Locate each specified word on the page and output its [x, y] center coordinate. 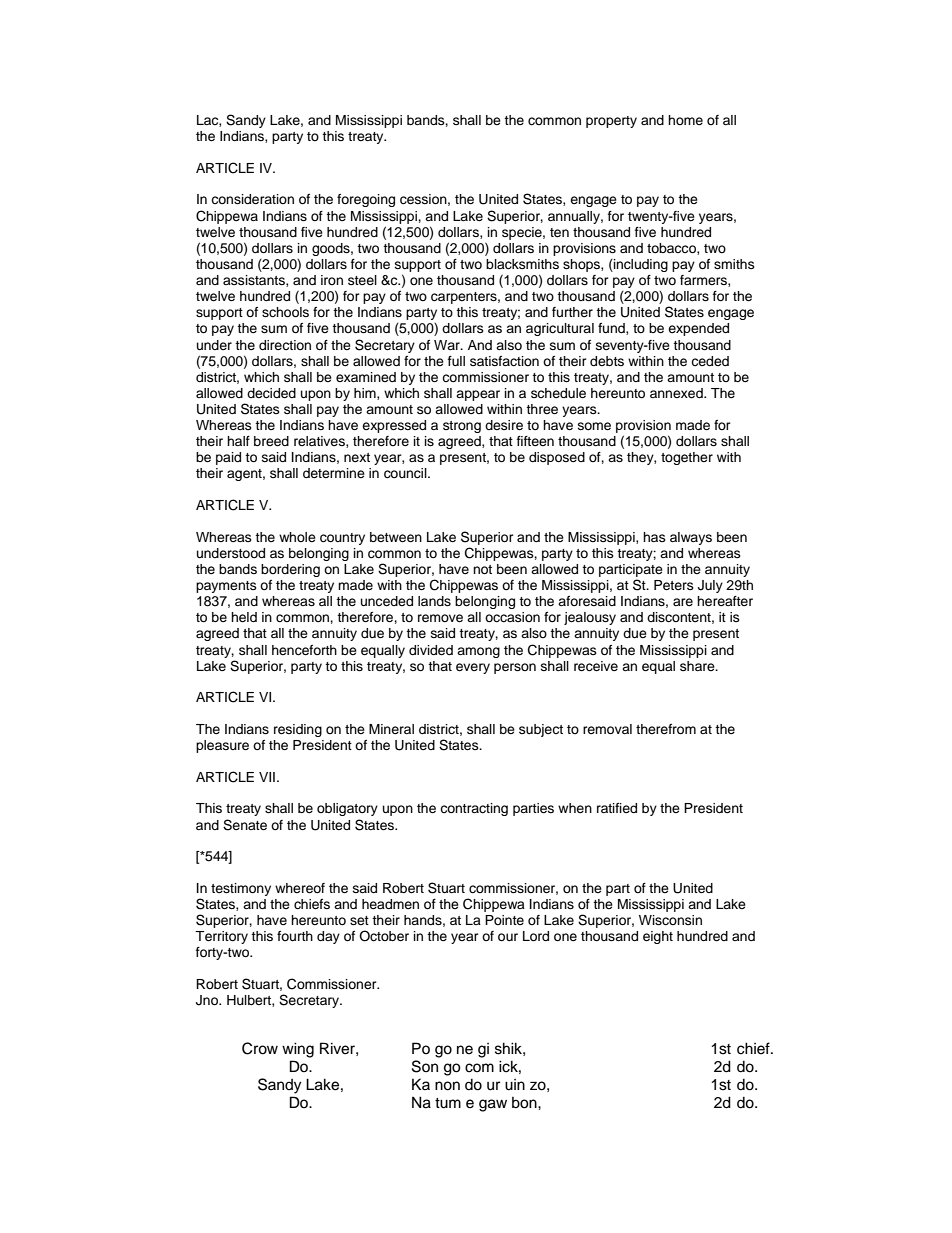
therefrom [666, 729]
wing [298, 1050]
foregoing [366, 200]
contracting [474, 809]
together [687, 458]
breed [271, 441]
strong [462, 427]
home [685, 120]
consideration [252, 199]
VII [267, 777]
